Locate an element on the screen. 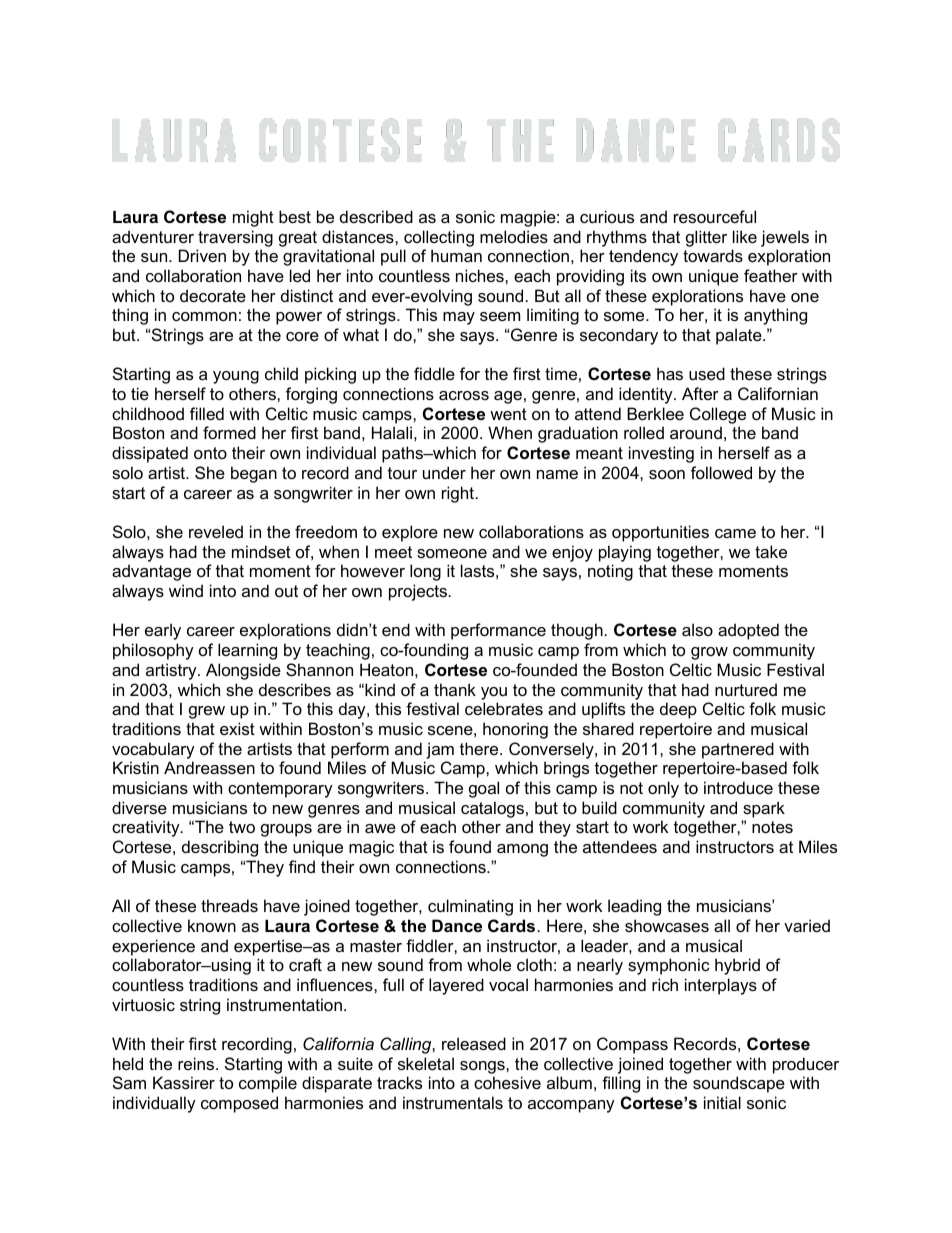 The image size is (952, 1233). human is located at coordinates (456, 255).
